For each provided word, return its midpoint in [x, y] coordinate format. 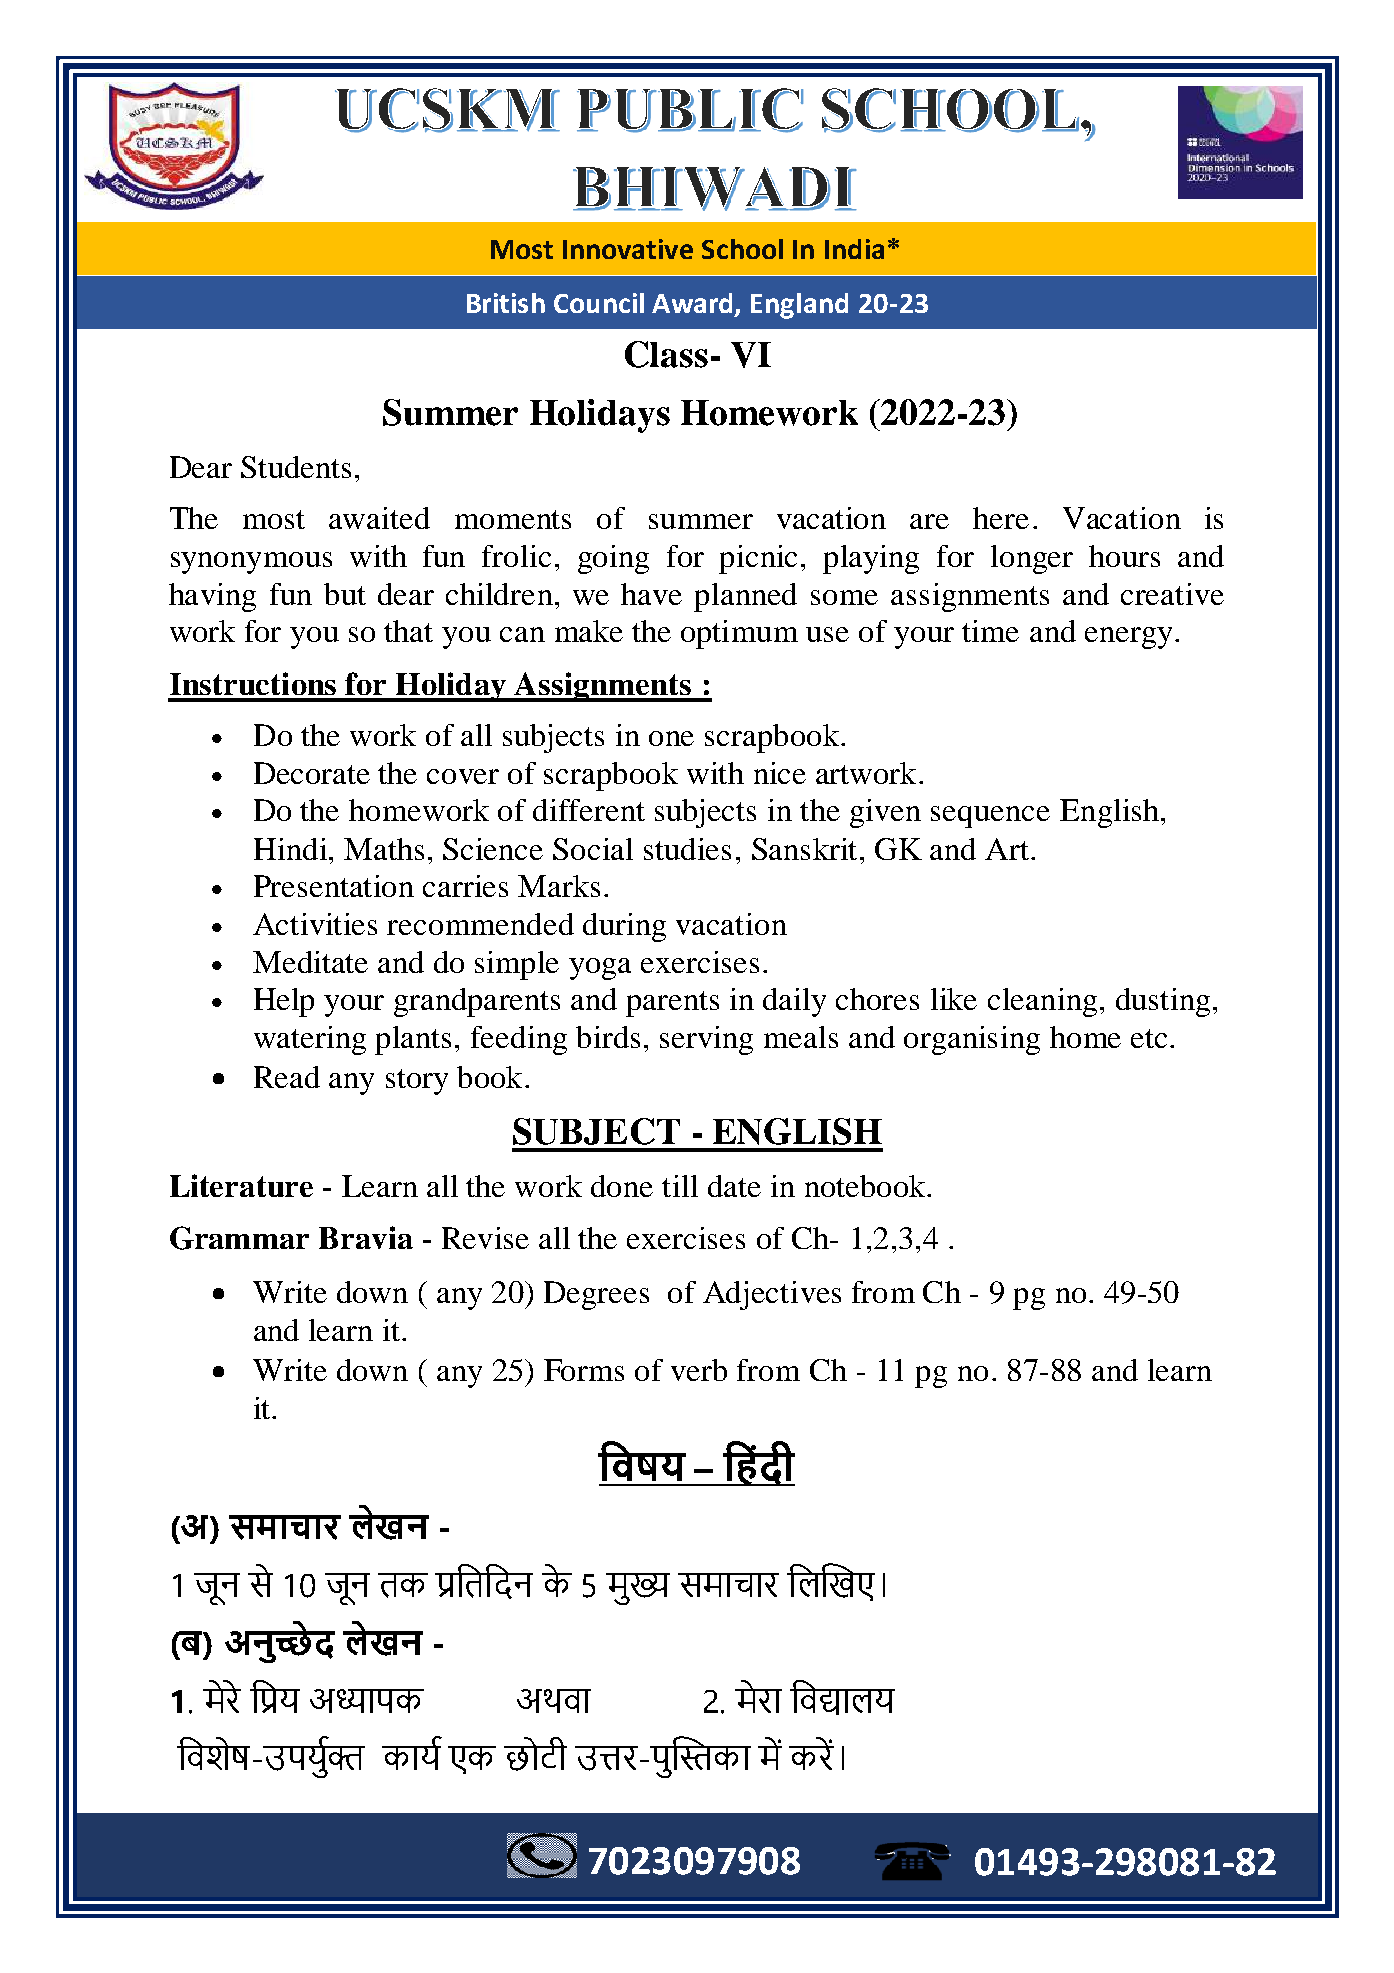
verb [699, 1370]
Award [692, 303]
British [506, 303]
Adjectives [772, 1295]
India [854, 249]
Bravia [366, 1237]
